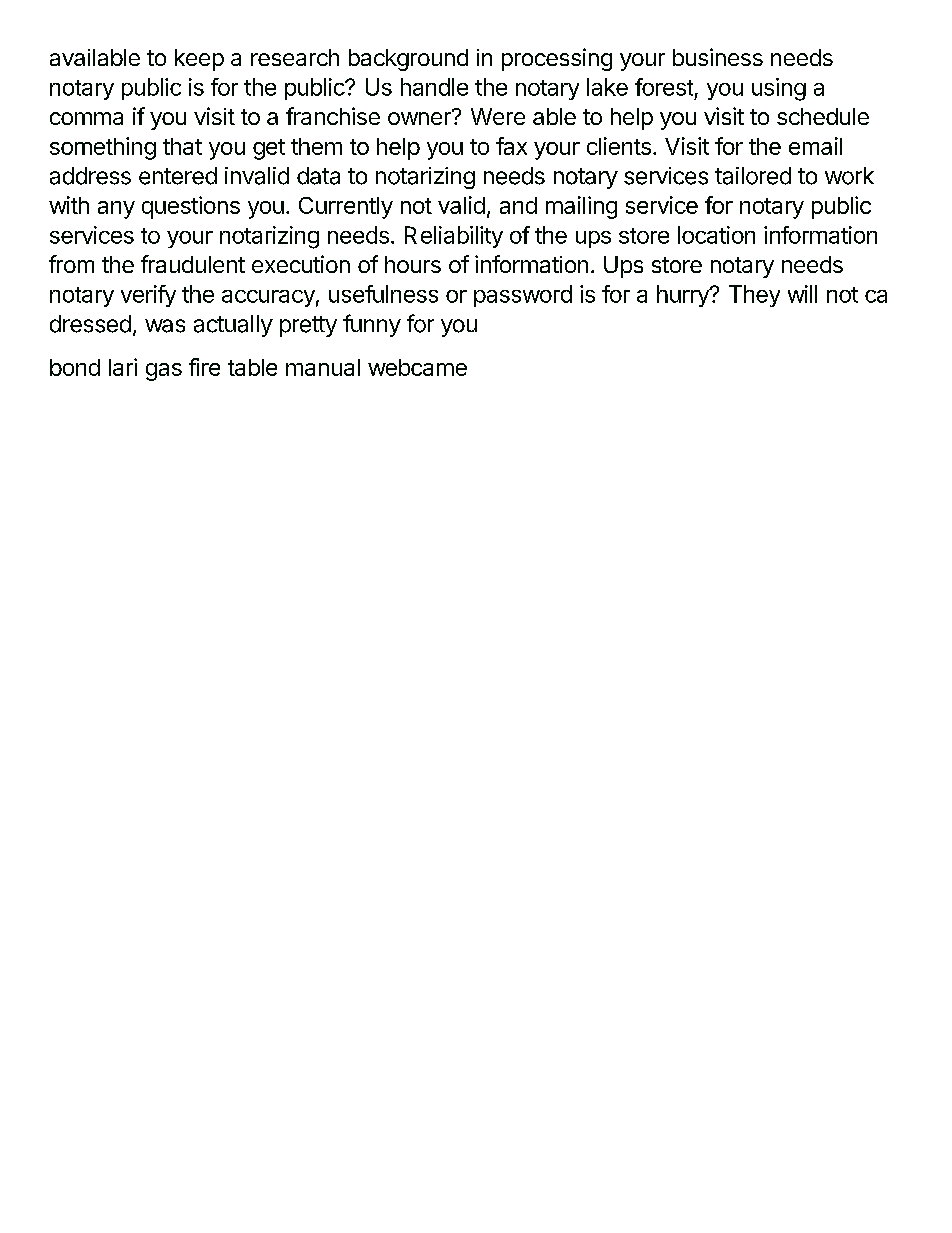 Image resolution: width=952 pixels, height=1233 pixels. I want to click on Reliability, so click(454, 237).
